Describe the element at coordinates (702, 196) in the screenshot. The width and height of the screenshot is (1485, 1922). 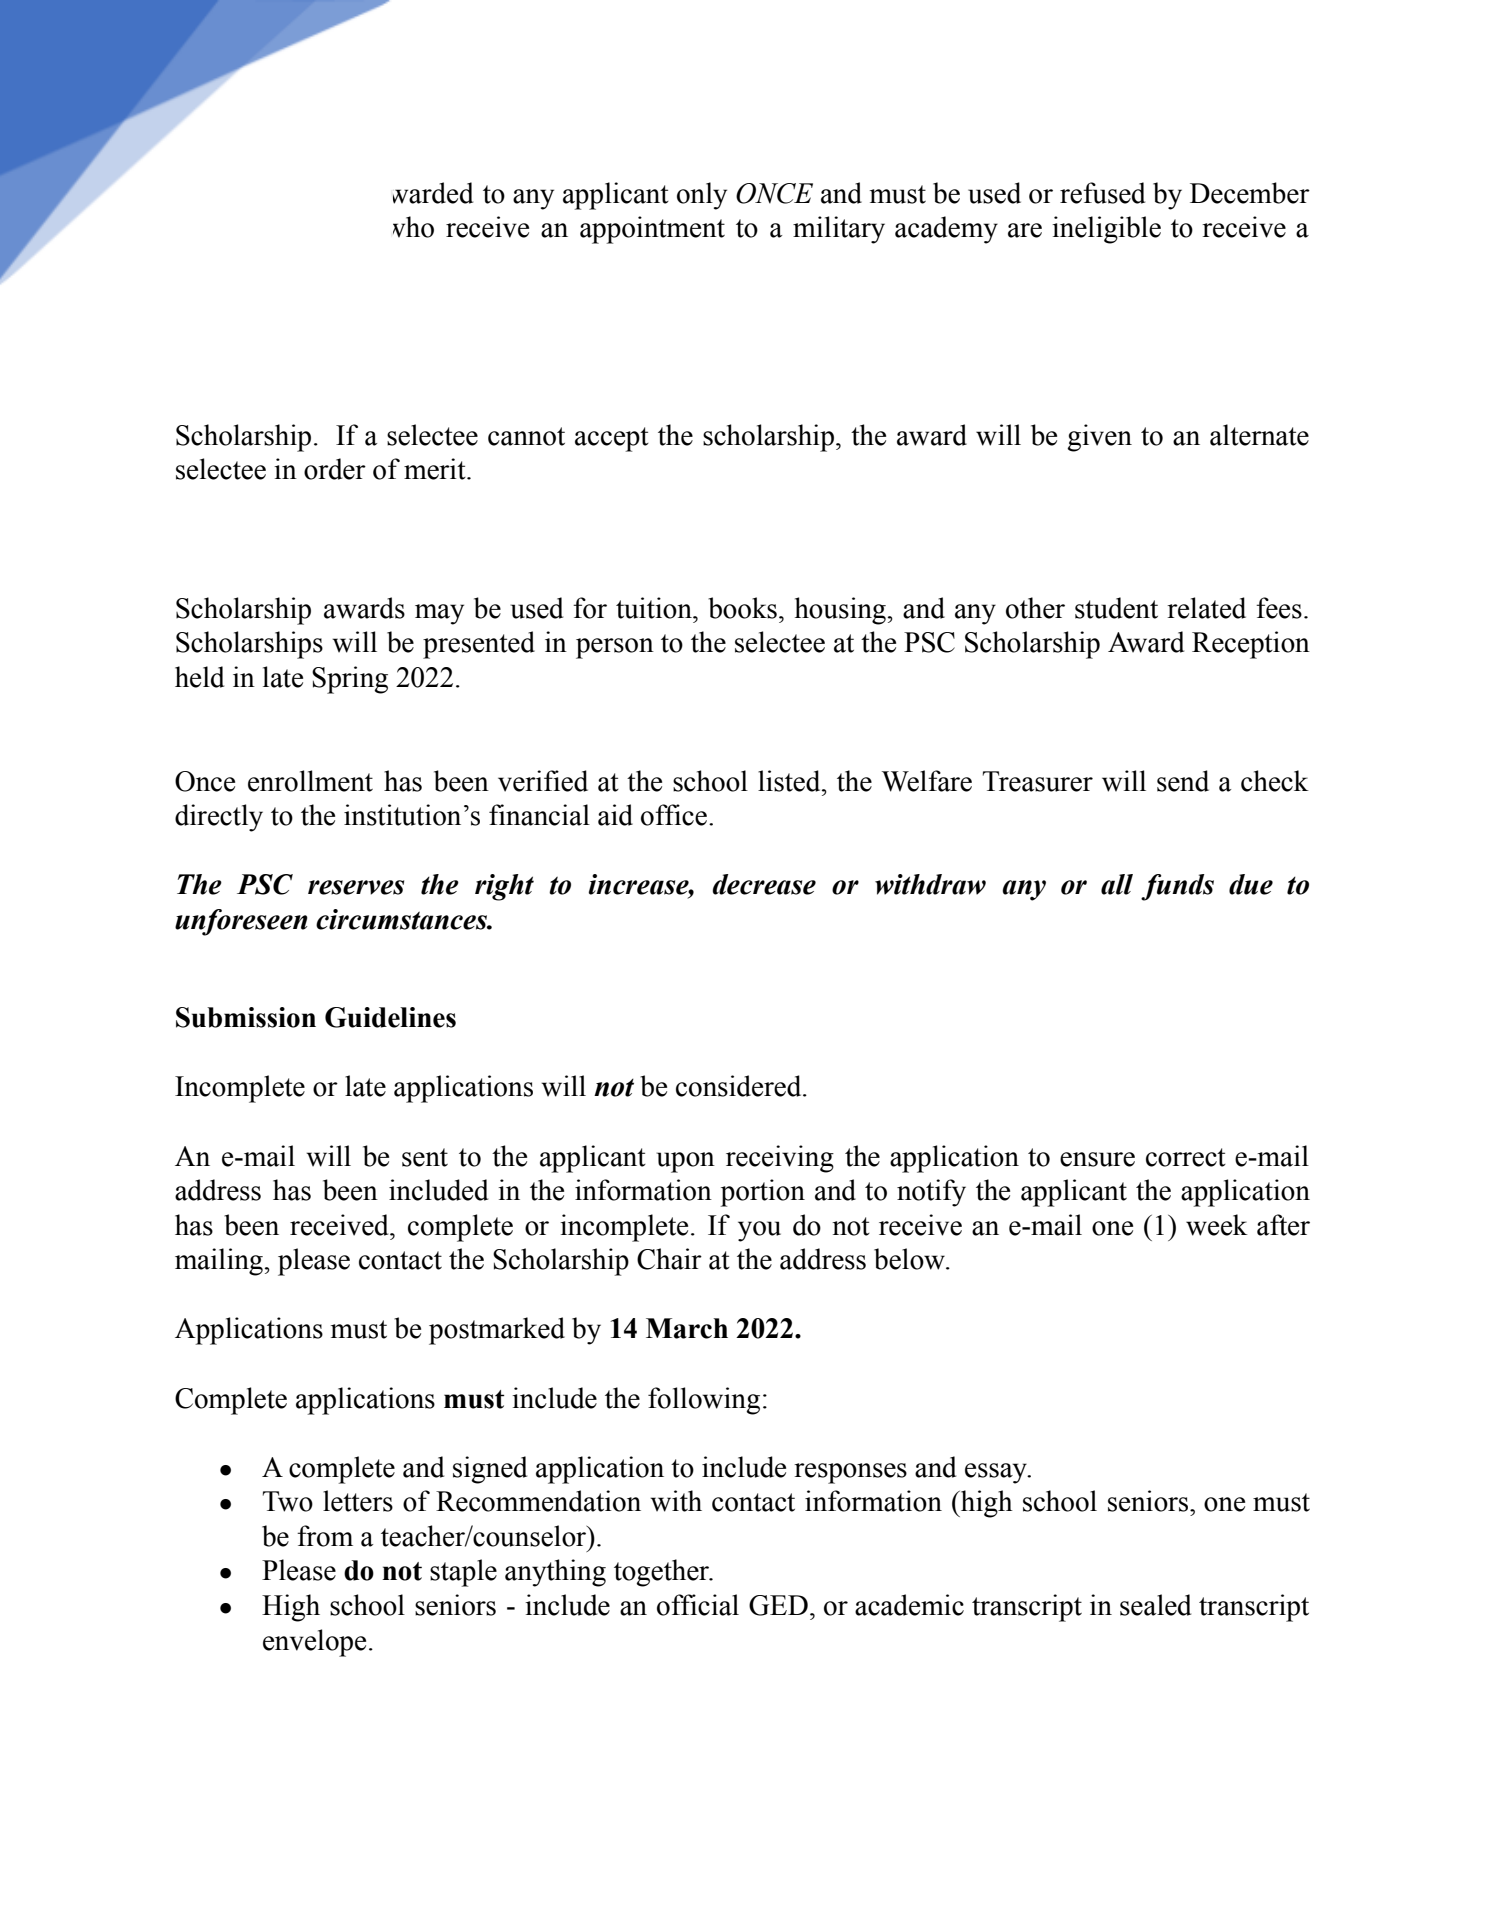
I see `only` at that location.
